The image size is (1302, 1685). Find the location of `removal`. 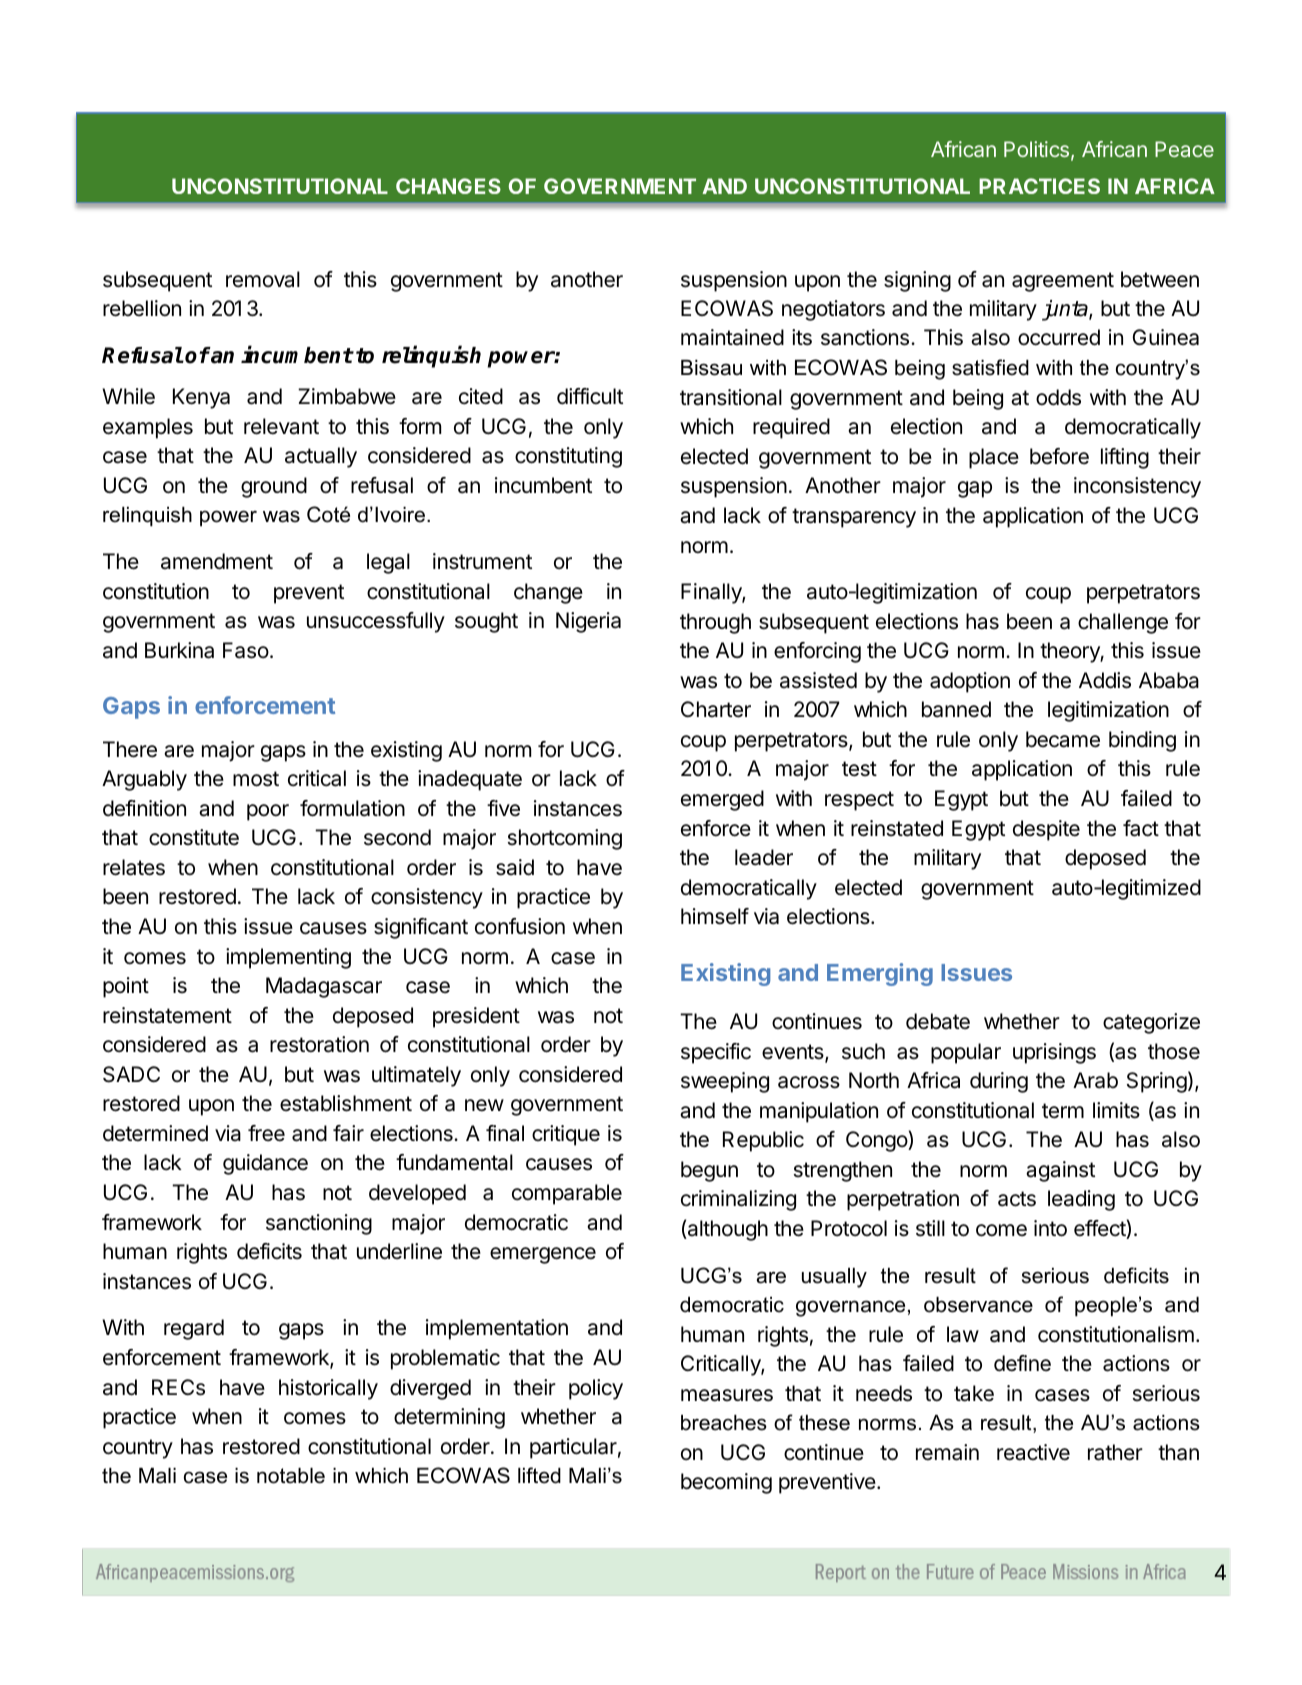

removal is located at coordinates (263, 279).
